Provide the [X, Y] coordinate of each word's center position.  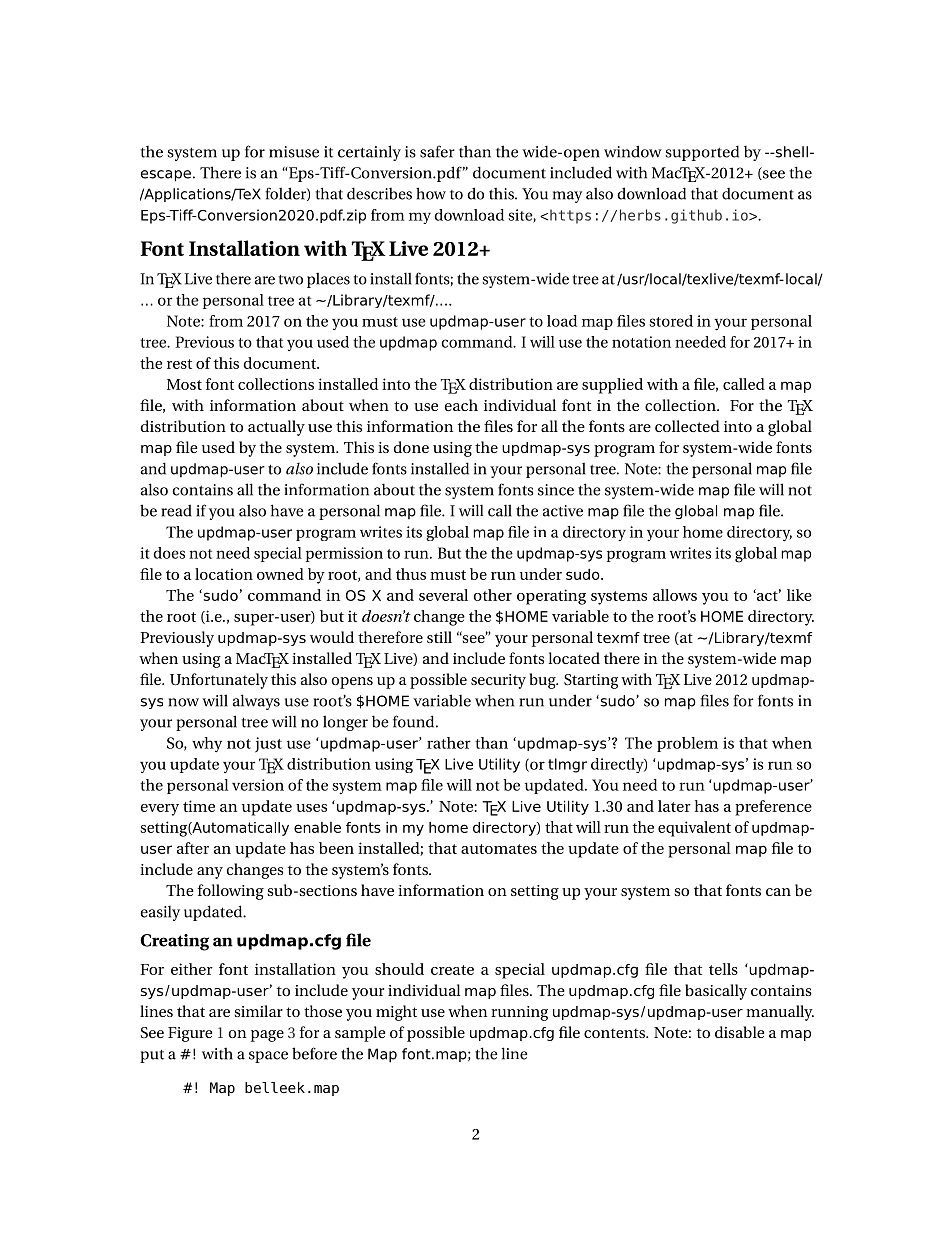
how [431, 193]
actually [276, 428]
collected [687, 426]
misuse [294, 152]
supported [702, 153]
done [411, 447]
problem [687, 744]
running [519, 1013]
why [207, 744]
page [267, 1036]
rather [449, 743]
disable [739, 1032]
